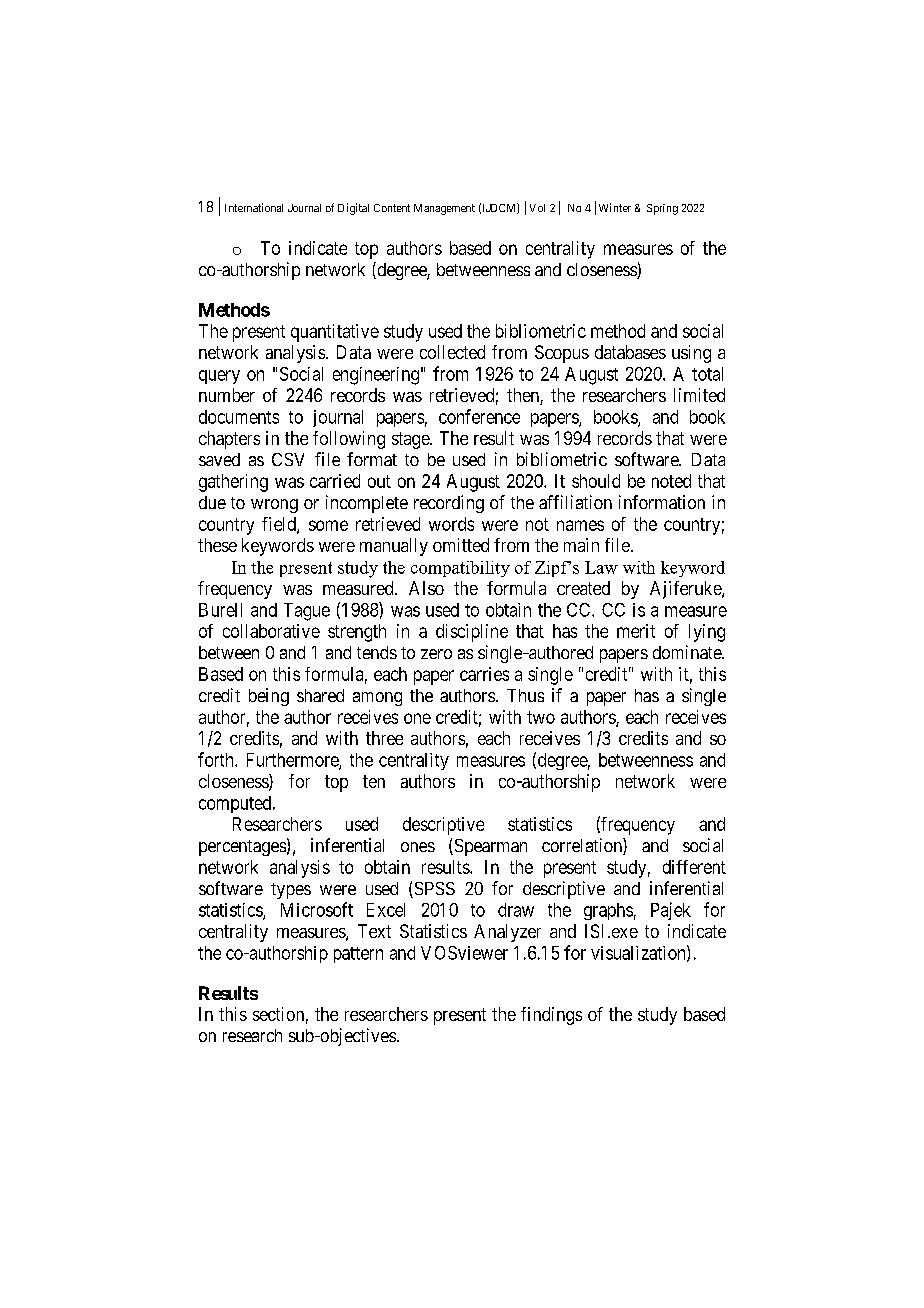 The width and height of the screenshot is (924, 1308). I want to click on pattern, so click(358, 955).
